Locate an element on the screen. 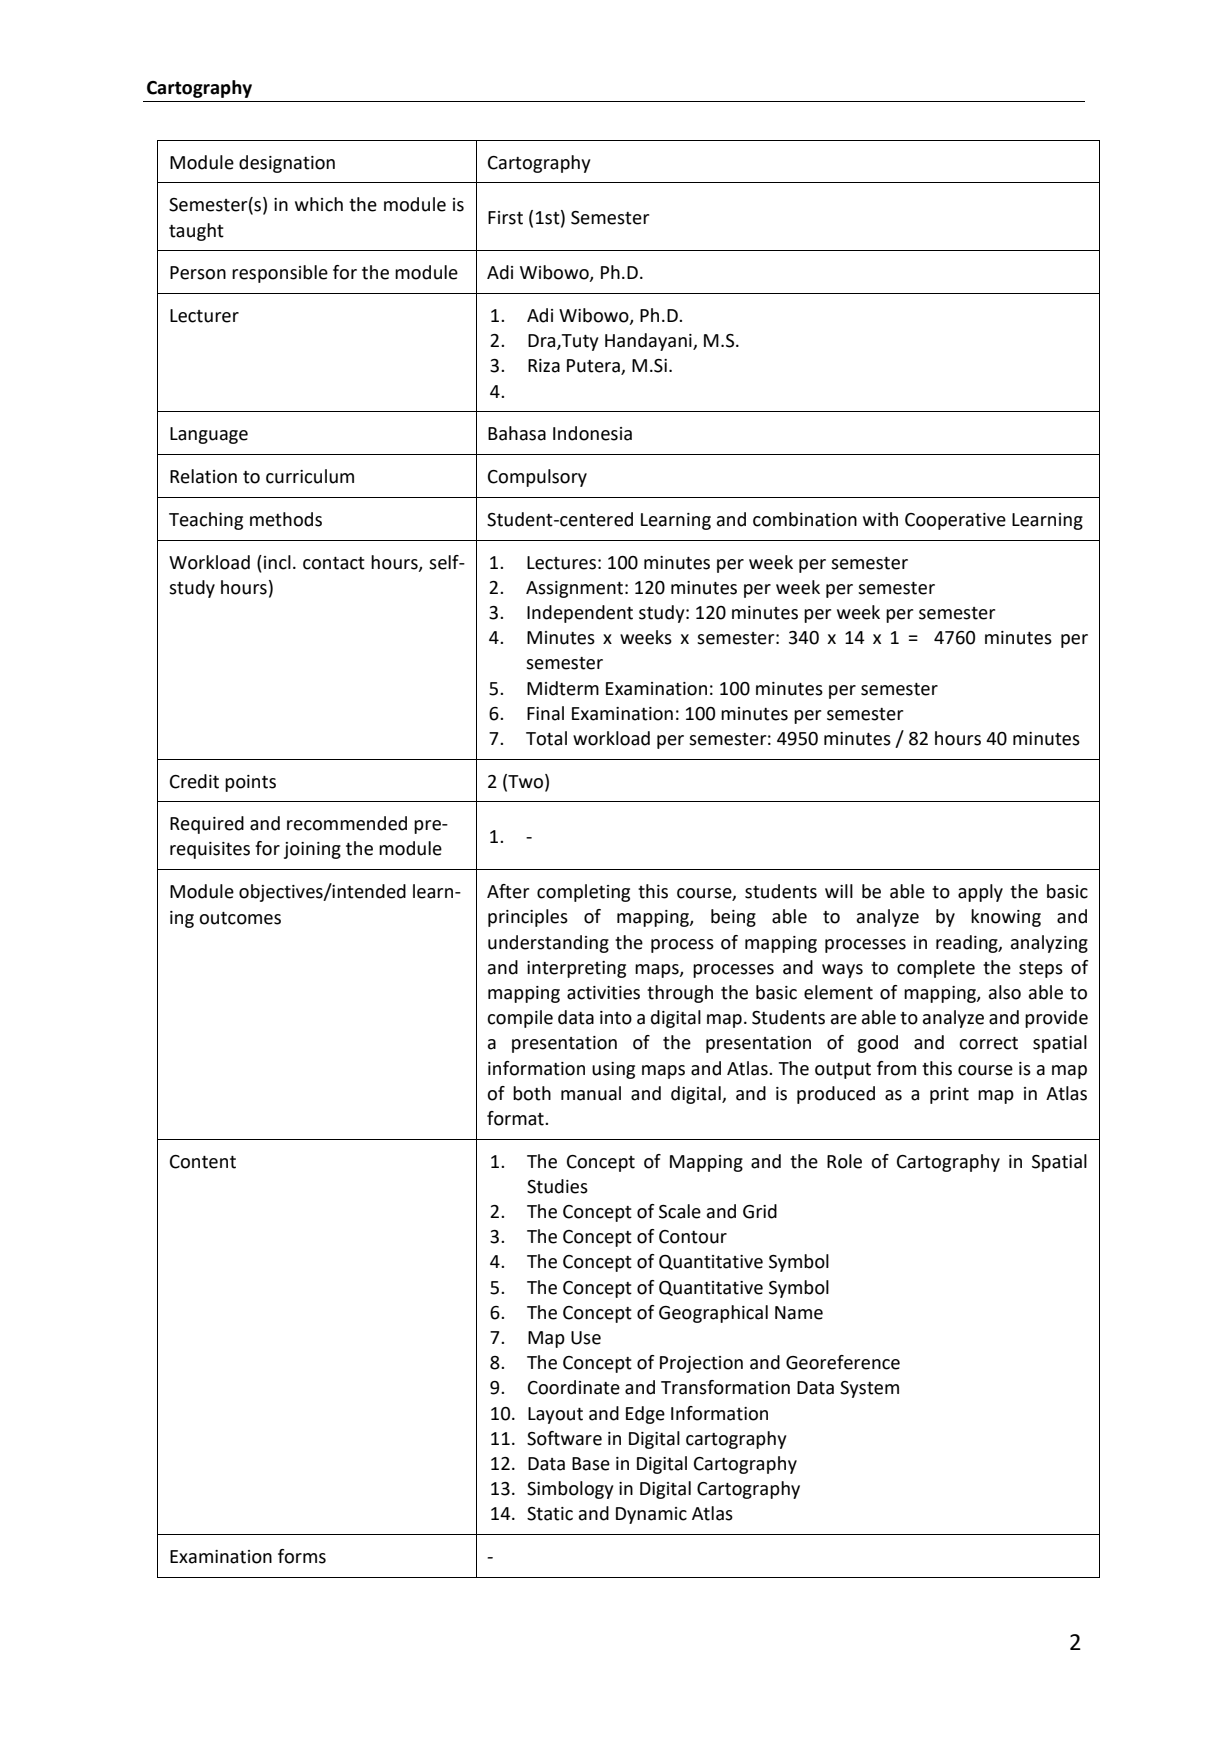  Cooperative is located at coordinates (955, 521).
